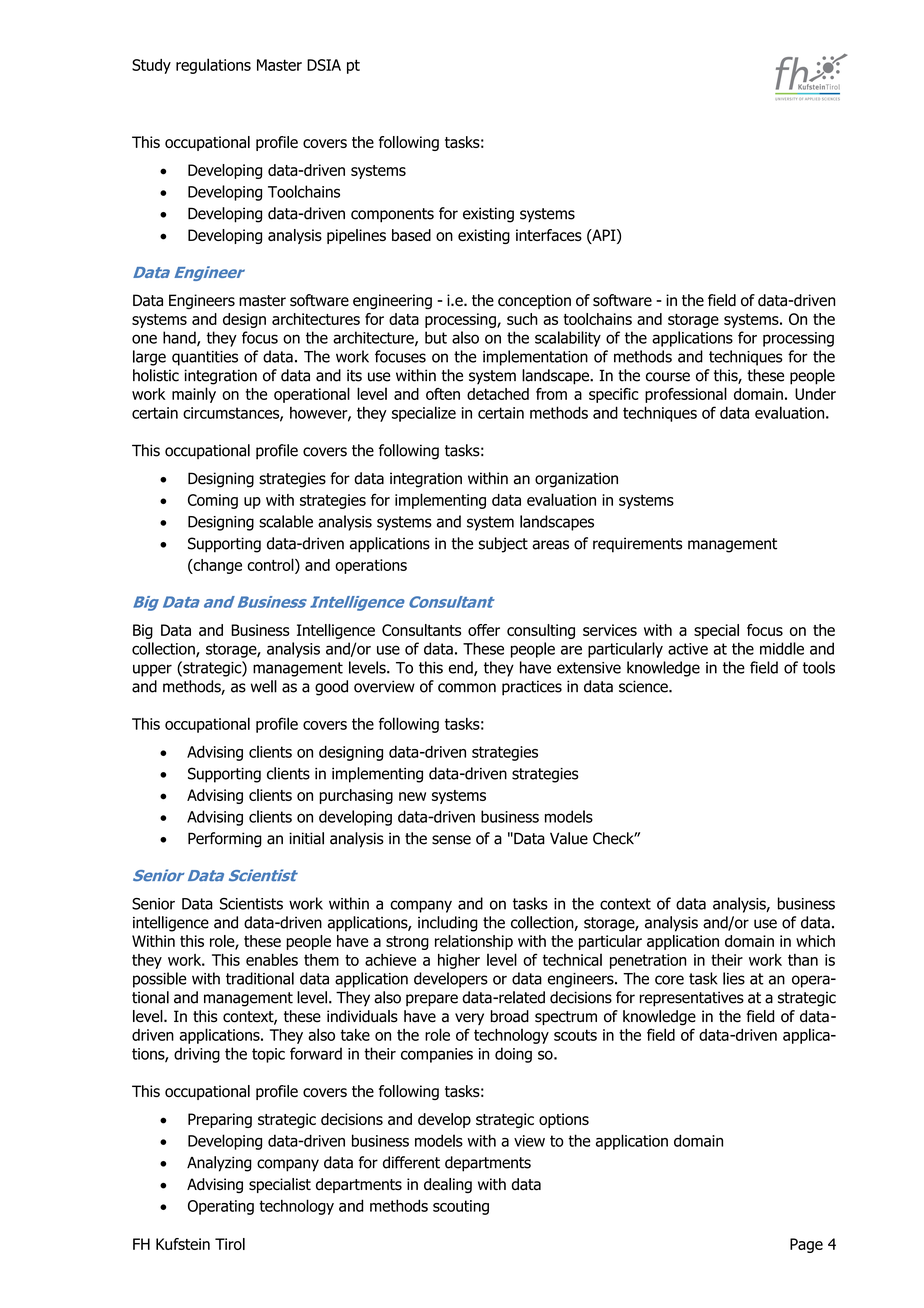 The image size is (924, 1308). Describe the element at coordinates (461, 1207) in the image. I see `scouting` at that location.
